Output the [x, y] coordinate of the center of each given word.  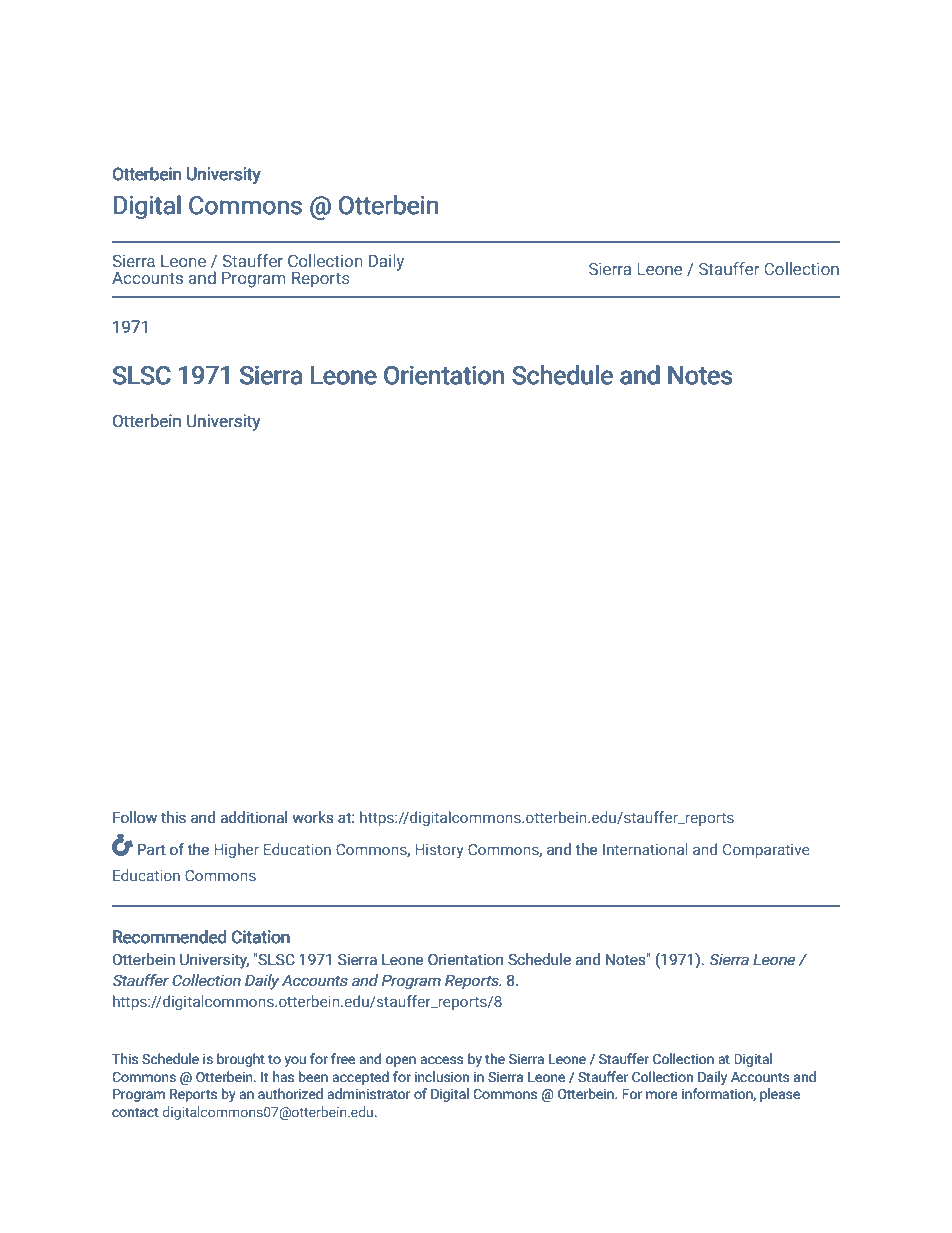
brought [241, 1060]
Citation [261, 937]
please [780, 1095]
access [442, 1060]
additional [253, 817]
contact [135, 1113]
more [662, 1095]
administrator [369, 1094]
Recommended [170, 937]
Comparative [766, 851]
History [439, 851]
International [645, 849]
